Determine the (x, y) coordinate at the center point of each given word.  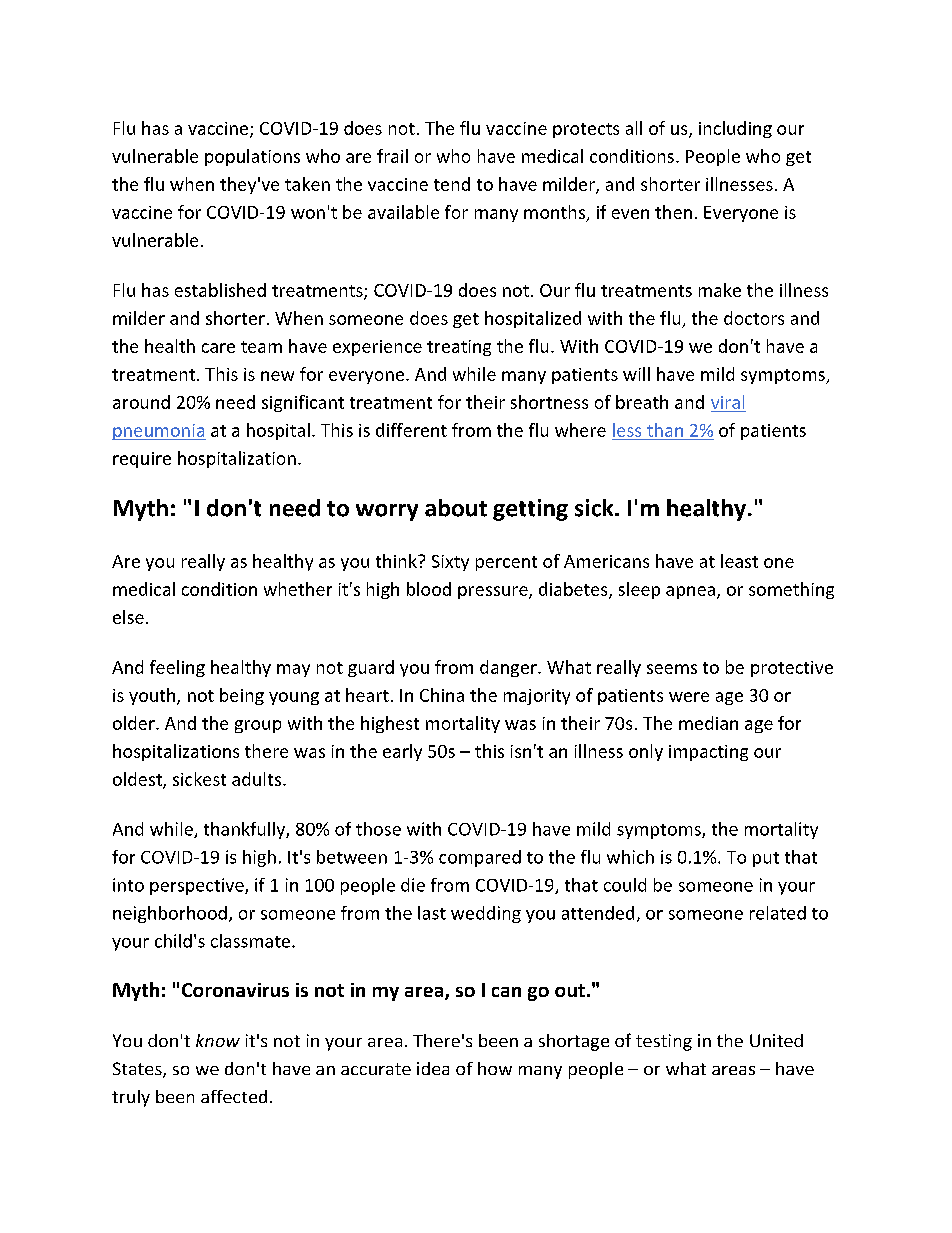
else (128, 617)
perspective (198, 886)
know (218, 1040)
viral (727, 402)
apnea (690, 592)
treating (459, 348)
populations (252, 157)
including (735, 129)
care (218, 348)
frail (392, 156)
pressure (494, 592)
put (766, 859)
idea (433, 1068)
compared (480, 858)
